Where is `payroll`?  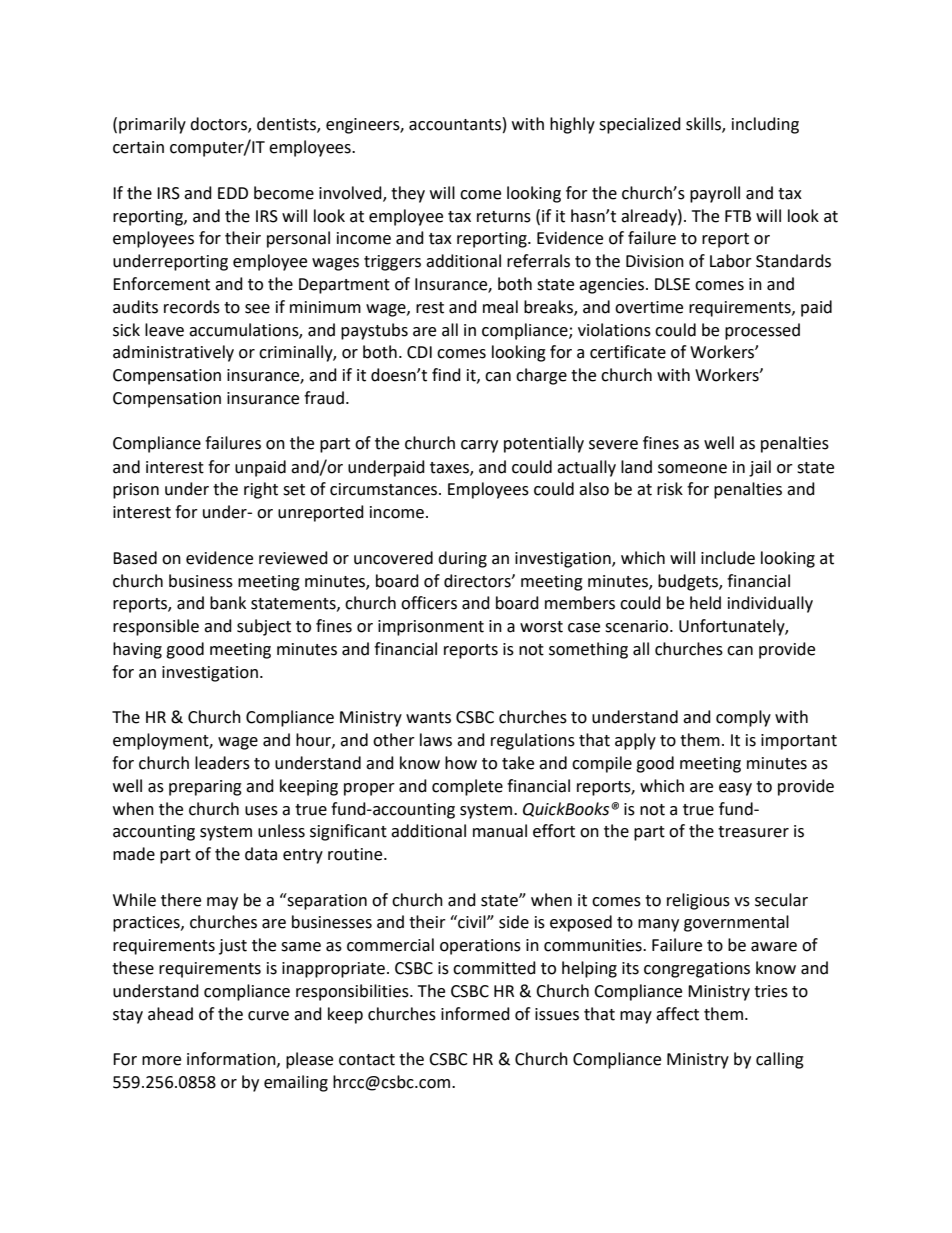
payroll is located at coordinates (715, 194).
